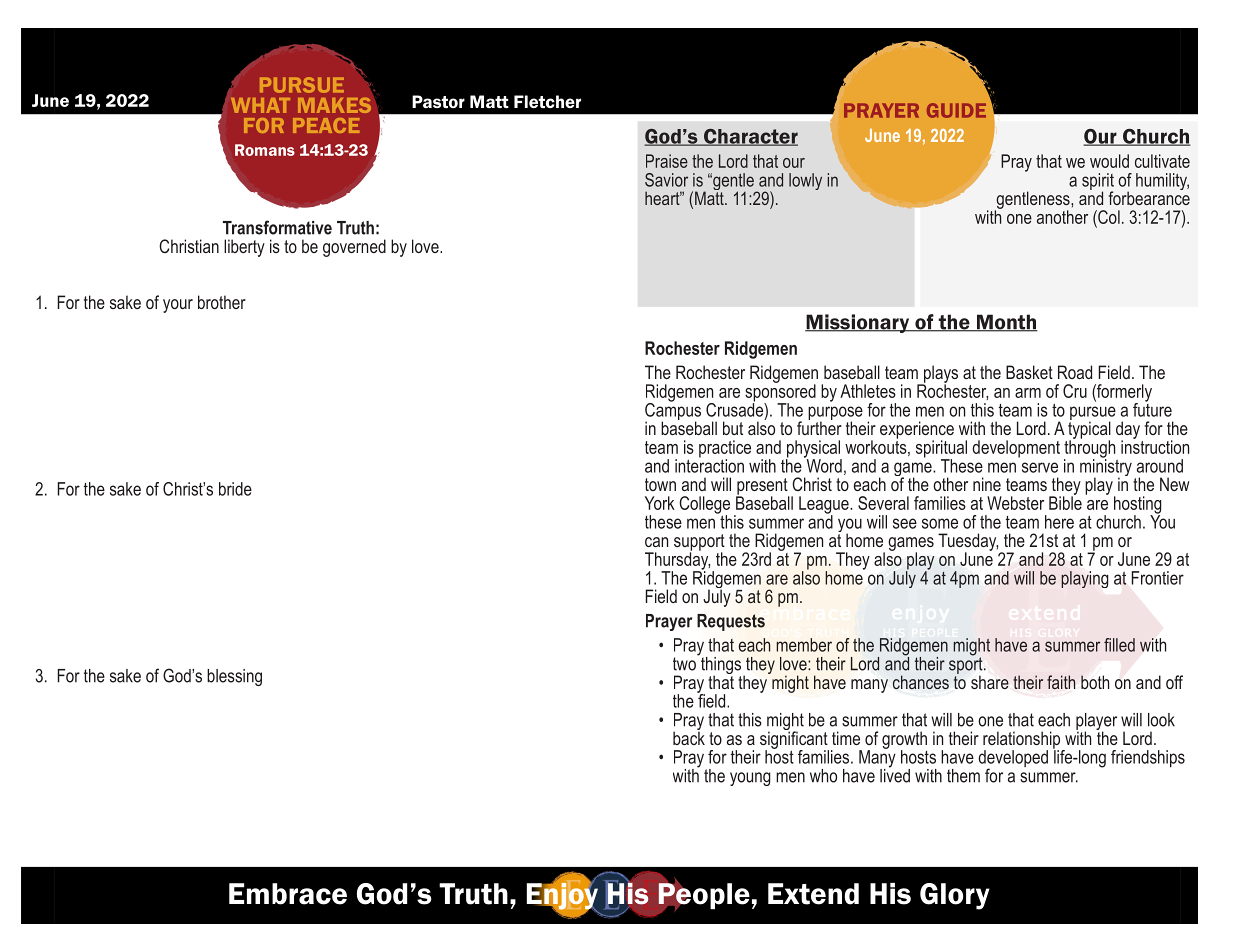  I want to click on Embrace, so click(288, 894).
